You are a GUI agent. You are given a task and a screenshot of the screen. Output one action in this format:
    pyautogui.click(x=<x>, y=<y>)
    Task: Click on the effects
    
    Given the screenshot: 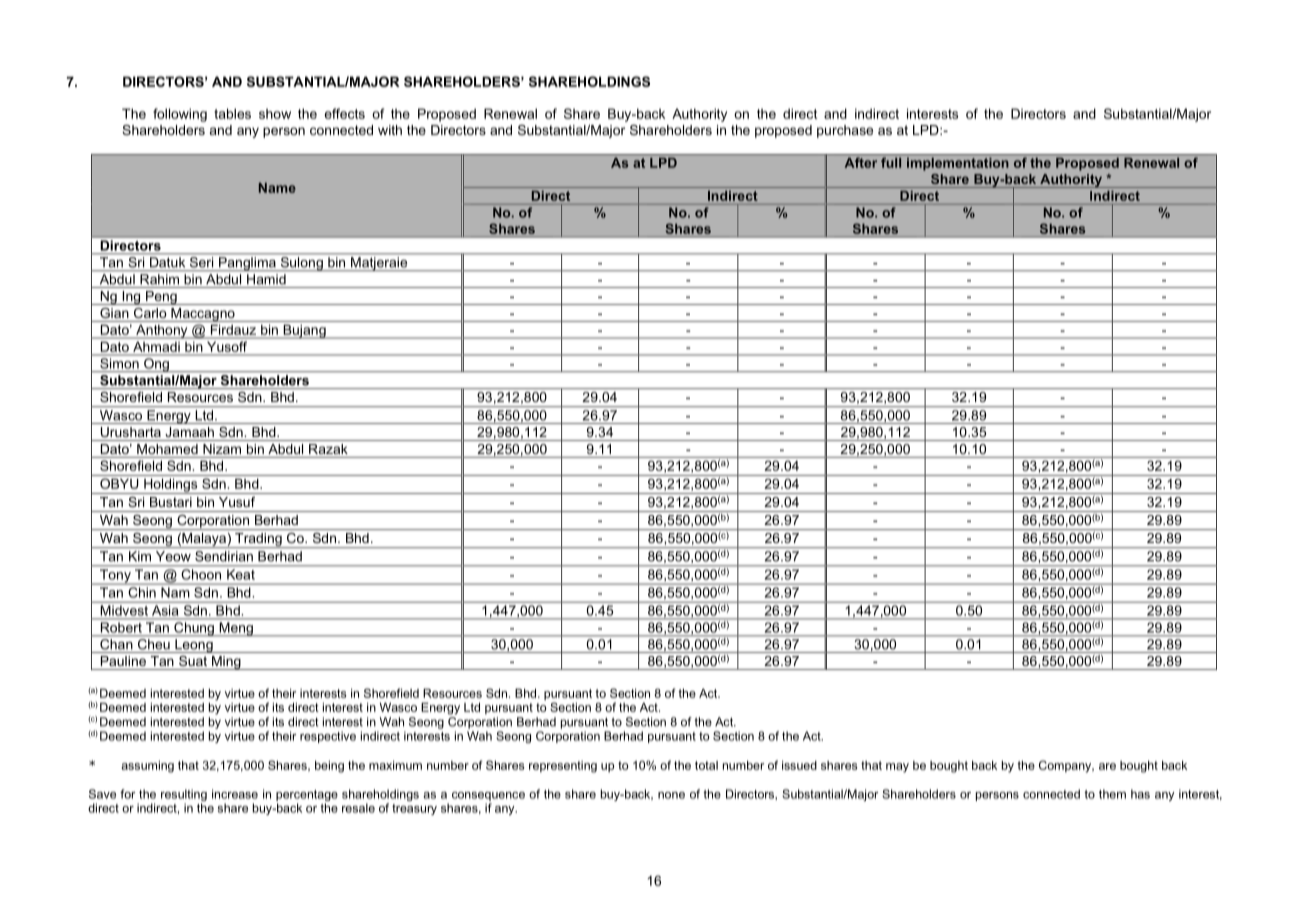 What is the action you would take?
    pyautogui.click(x=345, y=113)
